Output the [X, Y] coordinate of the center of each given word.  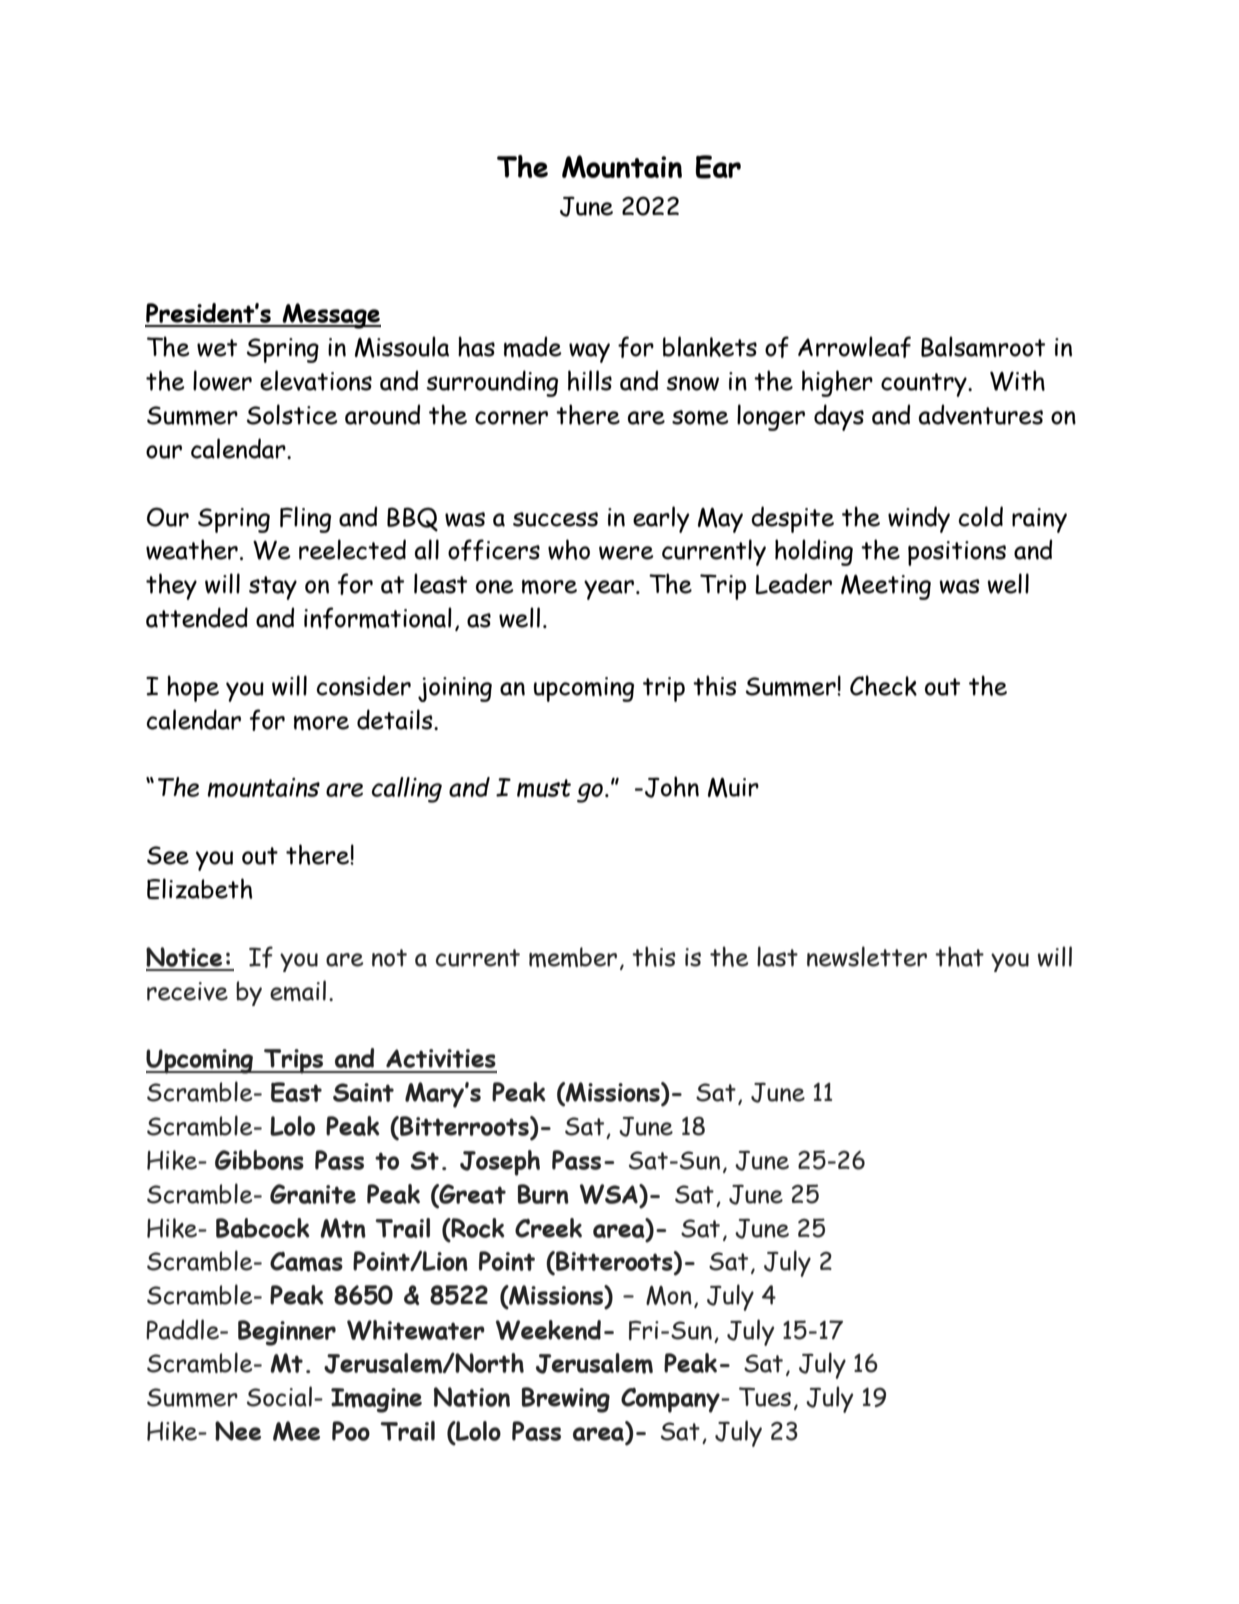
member [573, 957]
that [959, 956]
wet [217, 348]
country [925, 385]
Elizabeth [200, 888]
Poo [351, 1431]
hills [590, 380]
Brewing [566, 1400]
